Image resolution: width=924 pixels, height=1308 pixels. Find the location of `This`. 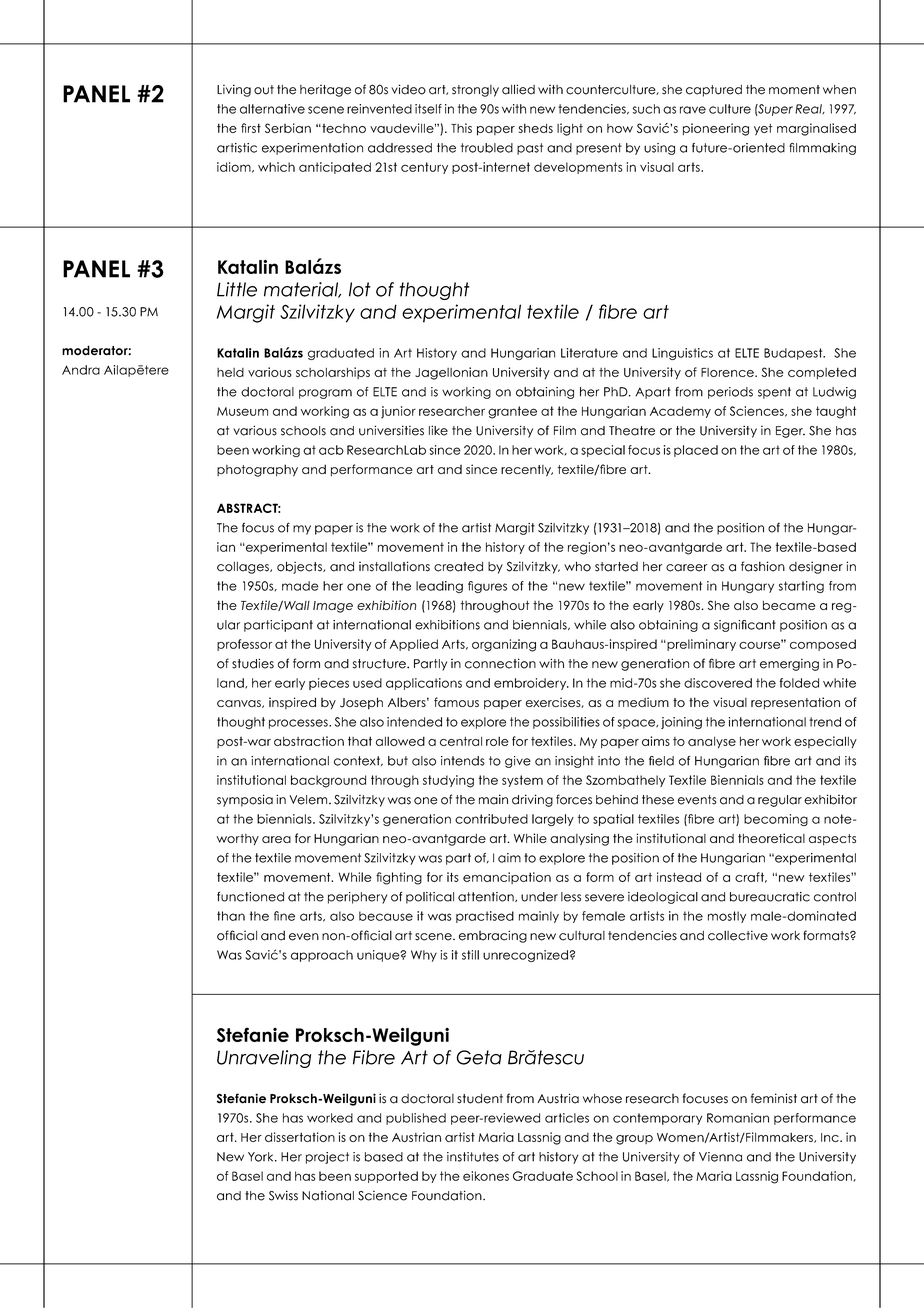

This is located at coordinates (461, 128).
